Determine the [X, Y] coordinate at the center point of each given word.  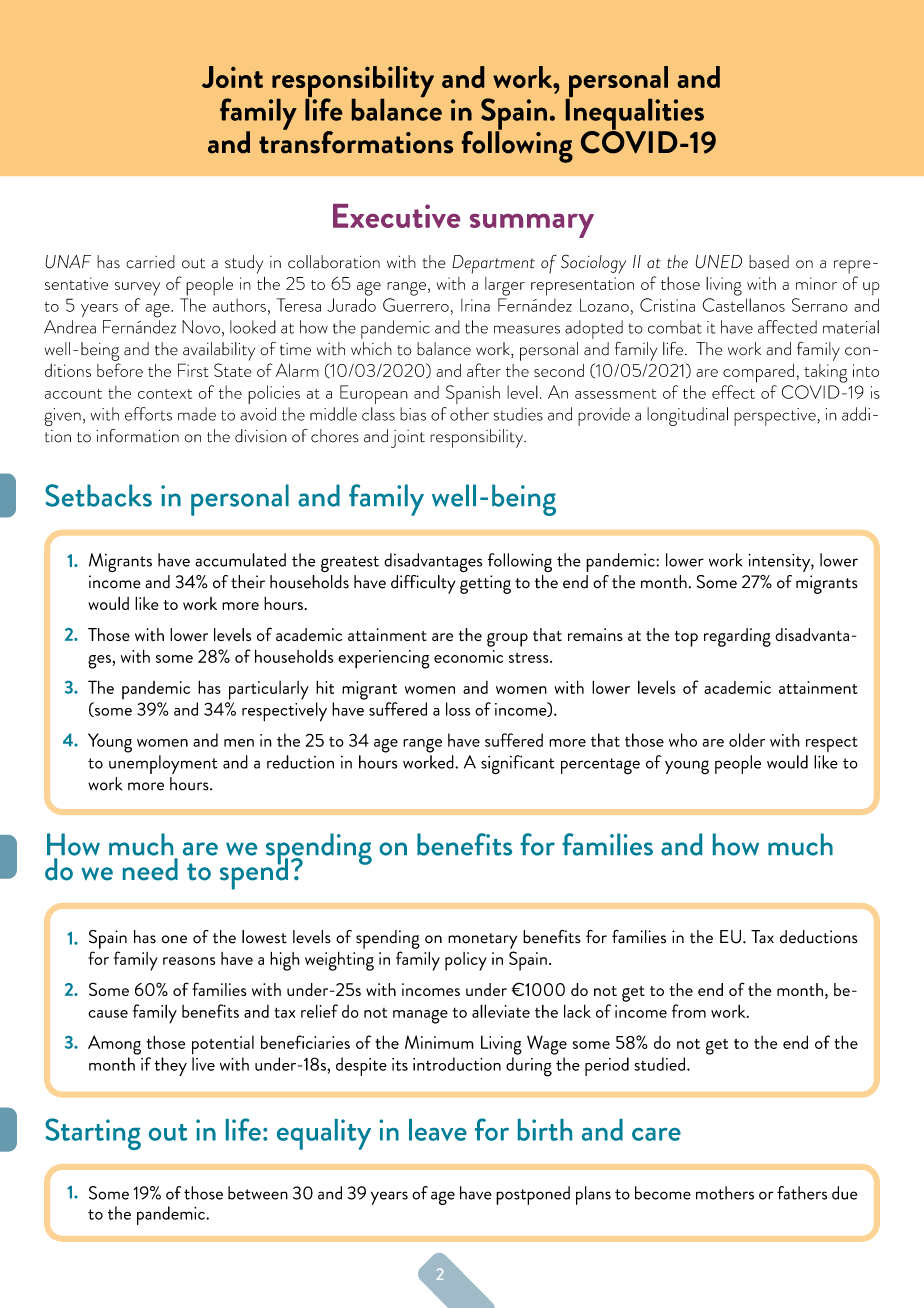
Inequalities [635, 114]
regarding [737, 637]
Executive [396, 216]
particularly [269, 690]
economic [468, 656]
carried [150, 262]
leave [438, 1130]
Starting [93, 1134]
